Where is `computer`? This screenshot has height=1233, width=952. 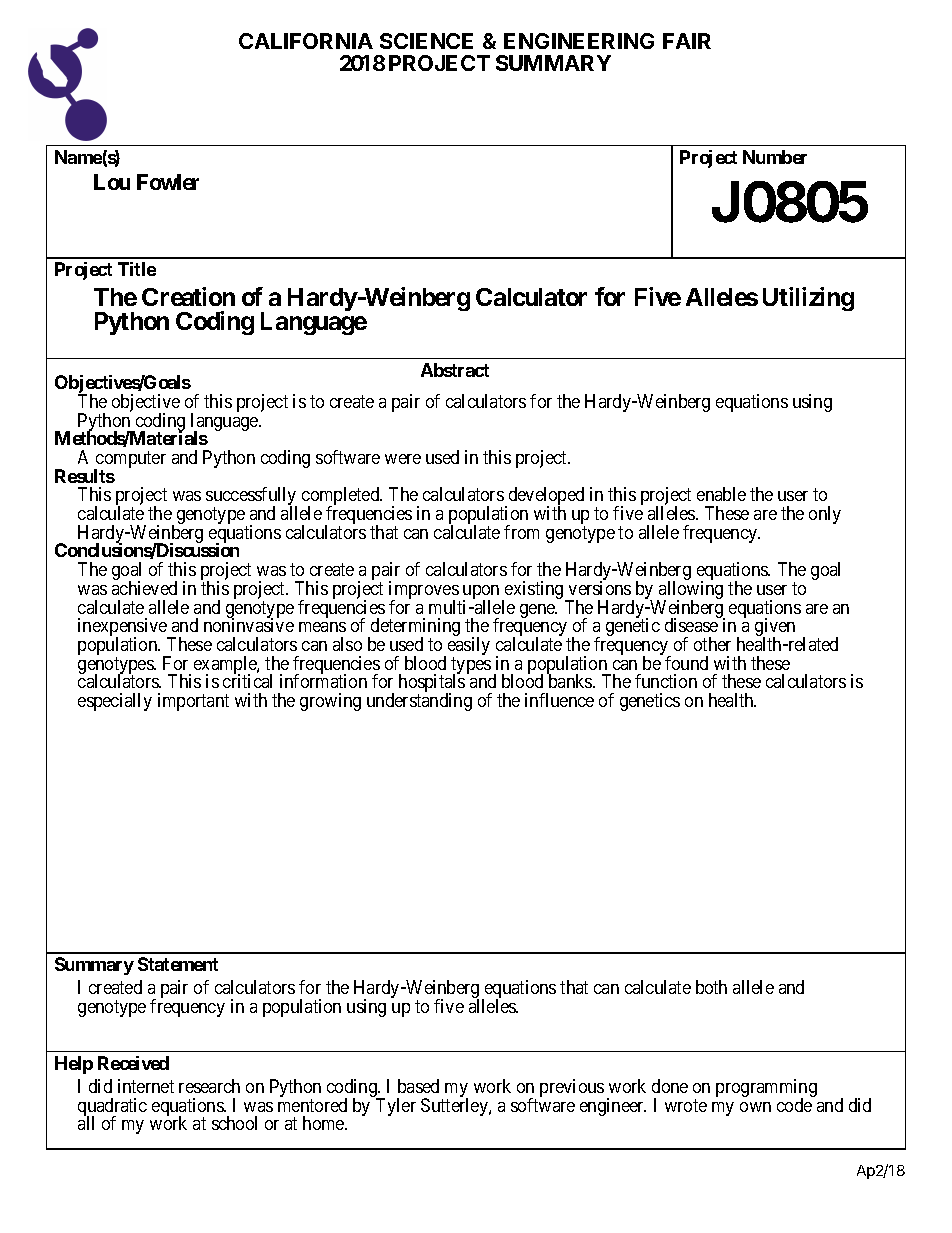
computer is located at coordinates (130, 461).
